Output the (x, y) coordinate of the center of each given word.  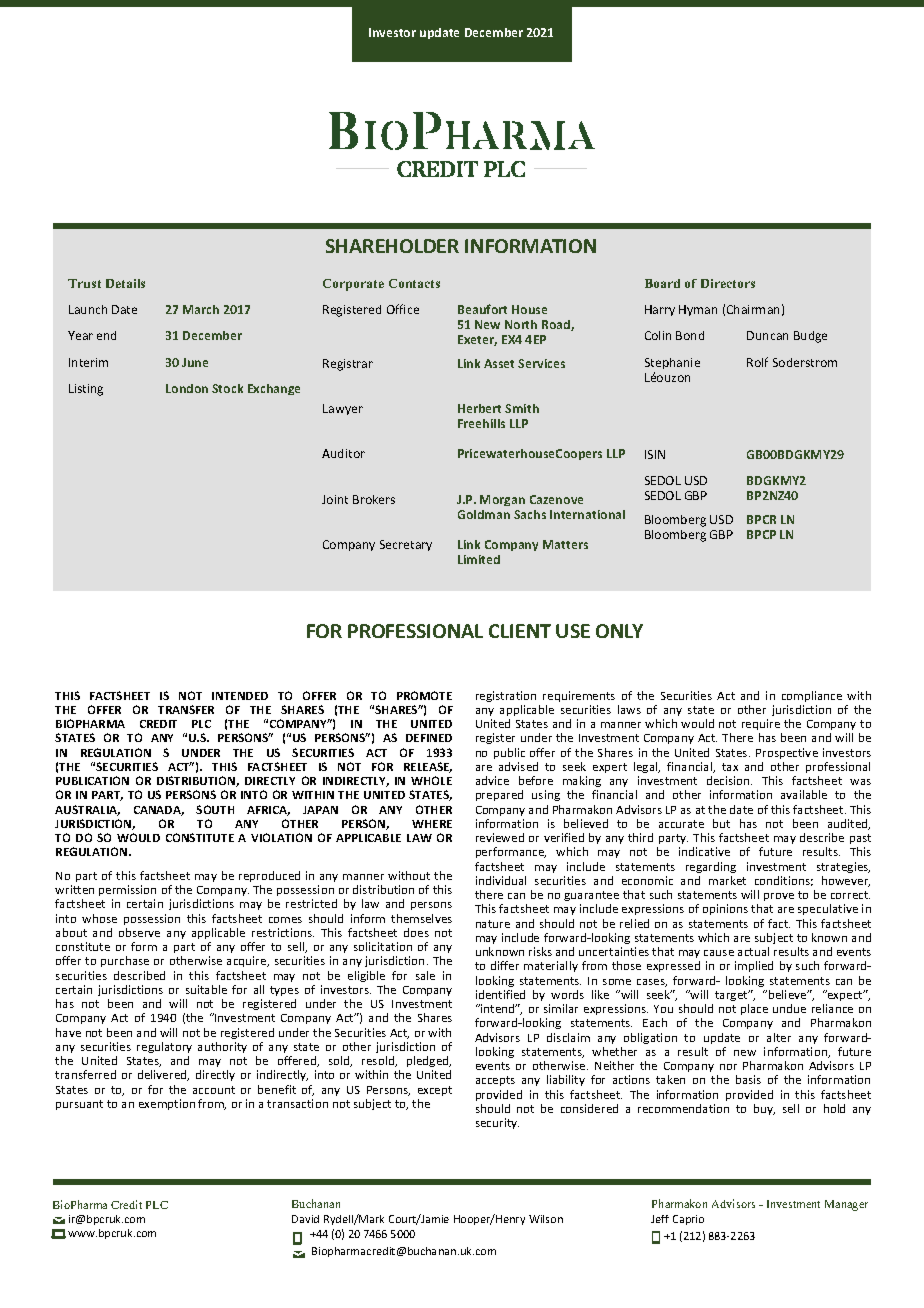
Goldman (484, 514)
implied (754, 966)
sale (425, 975)
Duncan (767, 335)
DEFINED (429, 738)
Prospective (787, 753)
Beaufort (482, 309)
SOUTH (215, 809)
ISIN (655, 454)
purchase (125, 961)
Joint (335, 499)
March (201, 309)
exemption (167, 1104)
